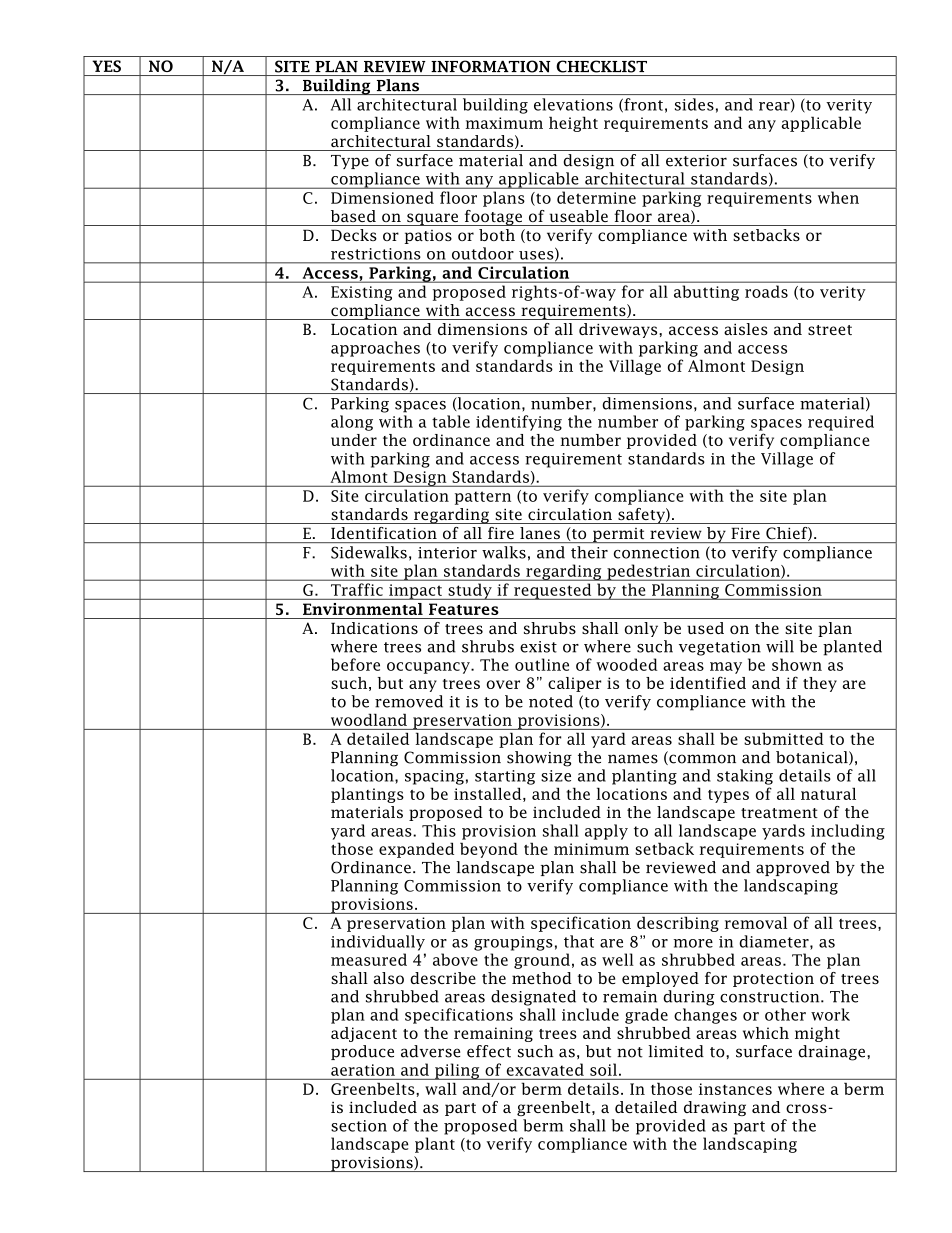  I want to click on spacing, so click(434, 777).
